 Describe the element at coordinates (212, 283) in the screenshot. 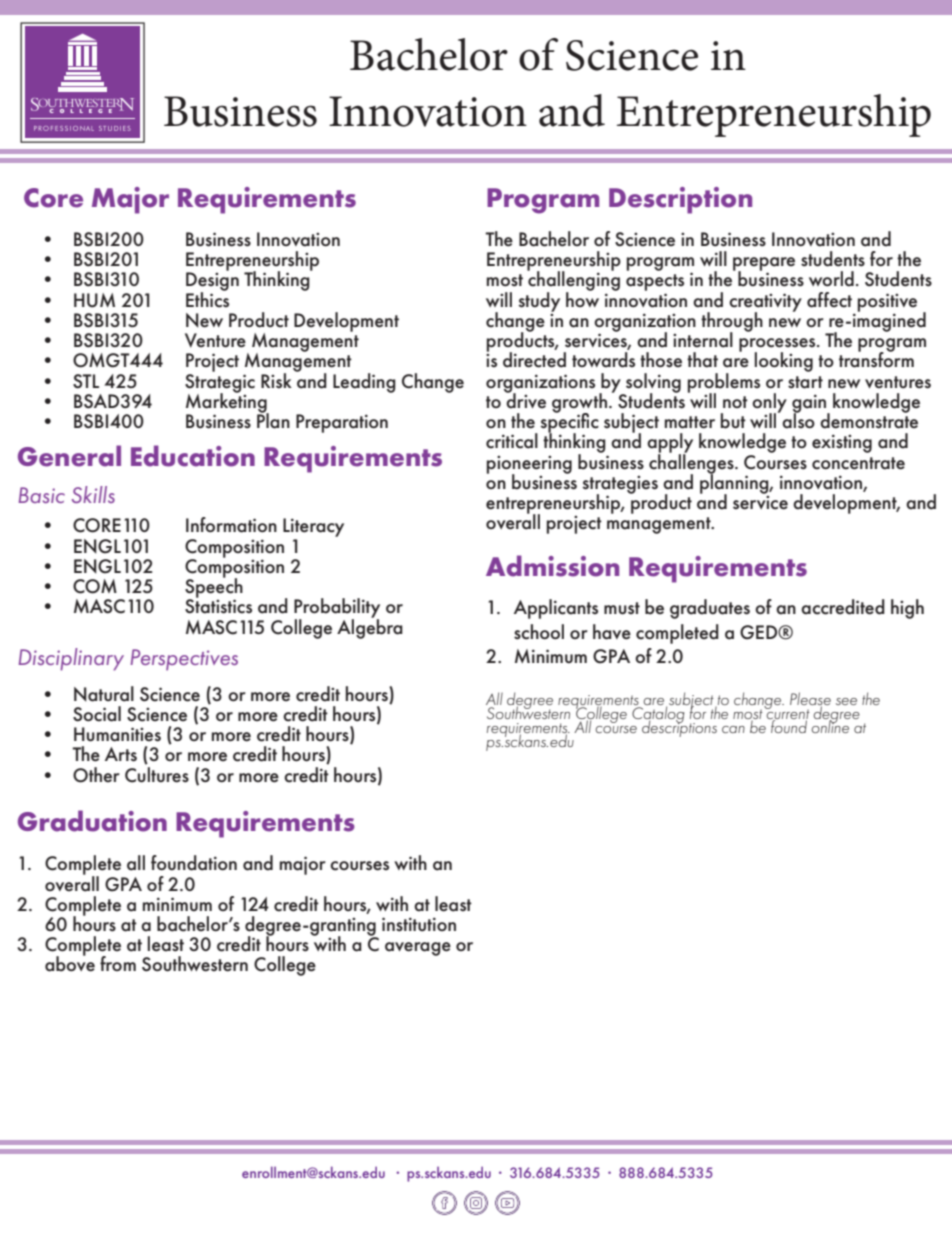

I see `Design` at that location.
